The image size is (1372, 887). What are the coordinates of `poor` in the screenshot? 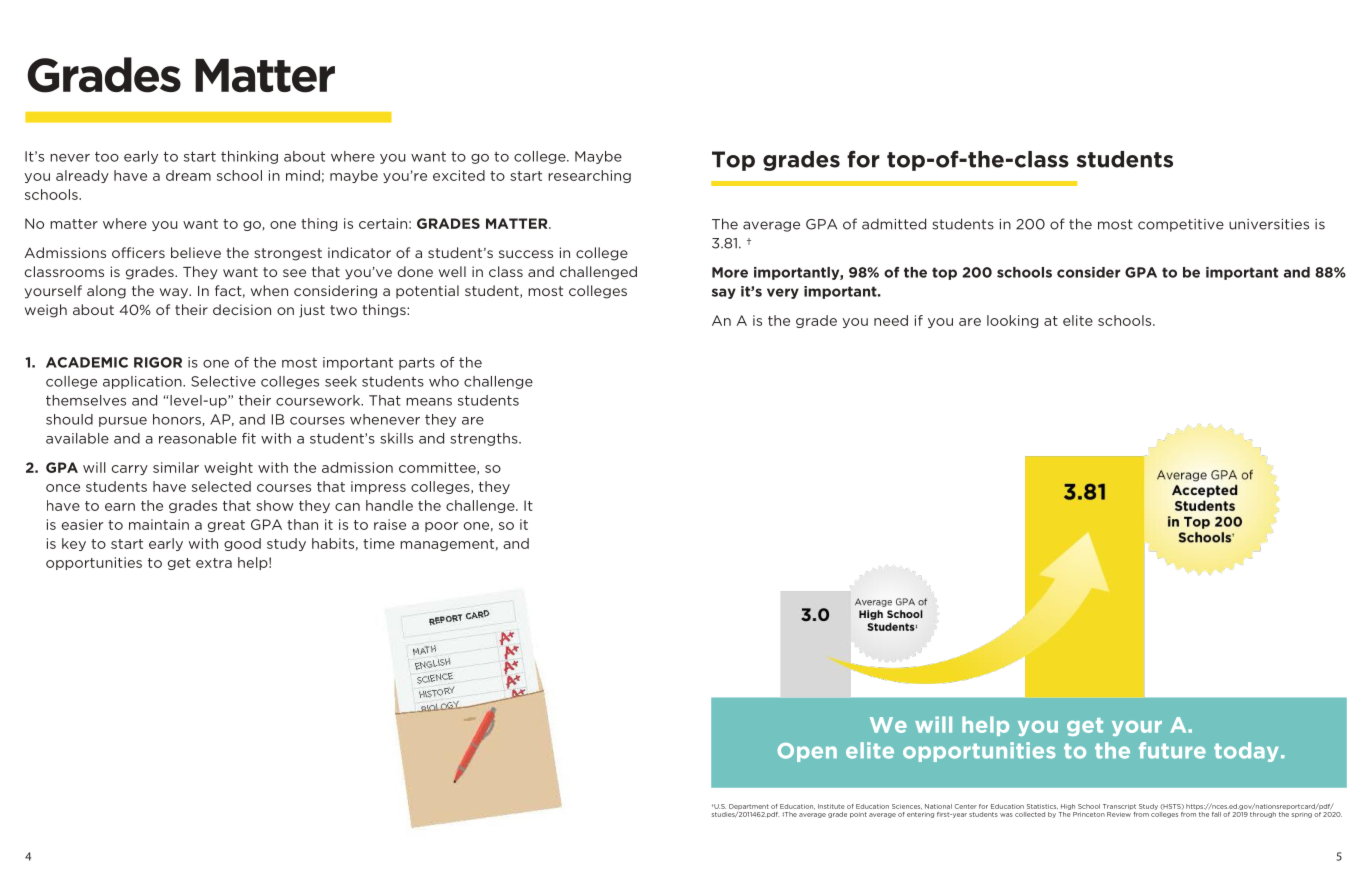 It's located at (441, 527).
